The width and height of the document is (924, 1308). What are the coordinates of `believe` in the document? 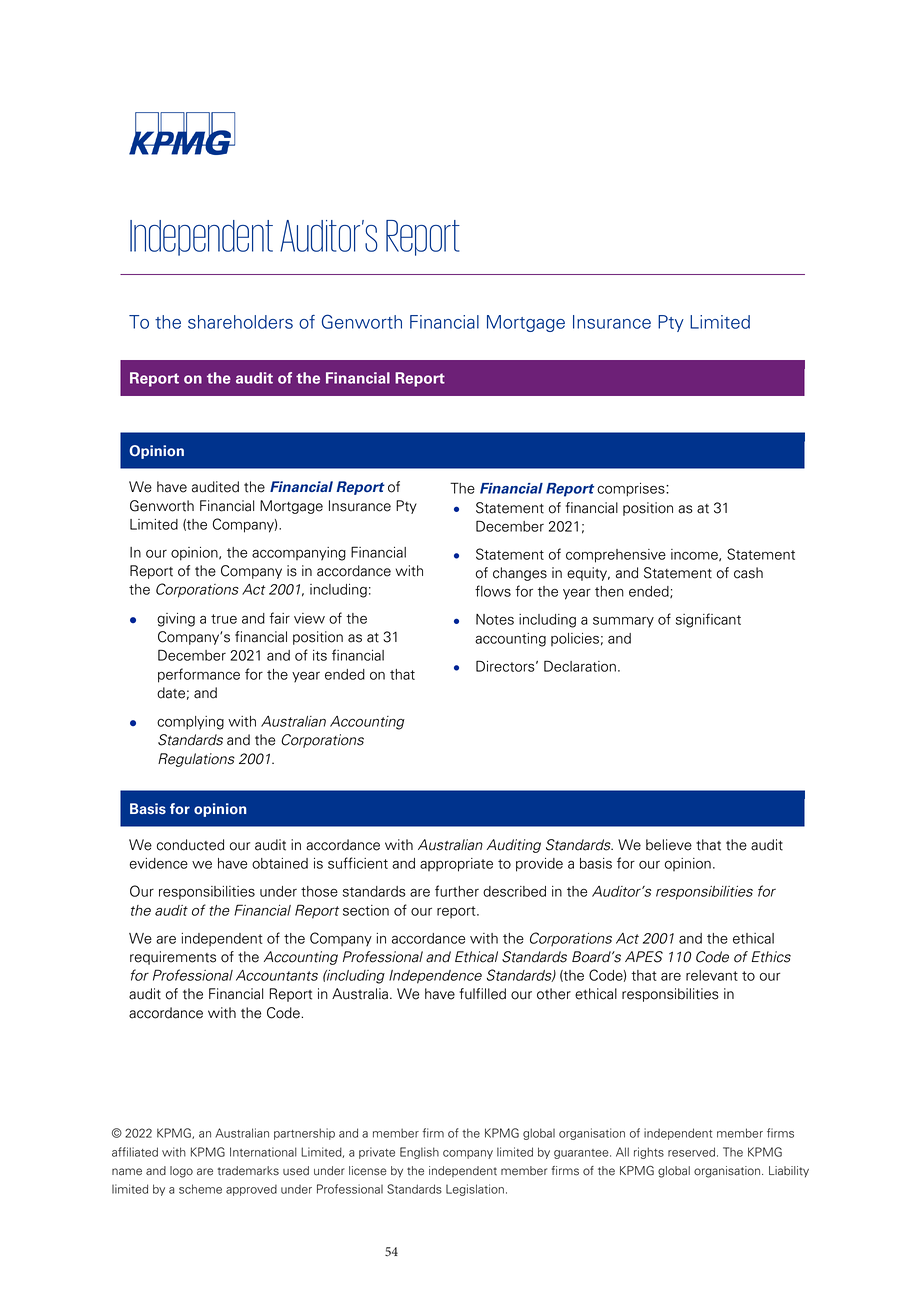 It's located at (669, 845).
